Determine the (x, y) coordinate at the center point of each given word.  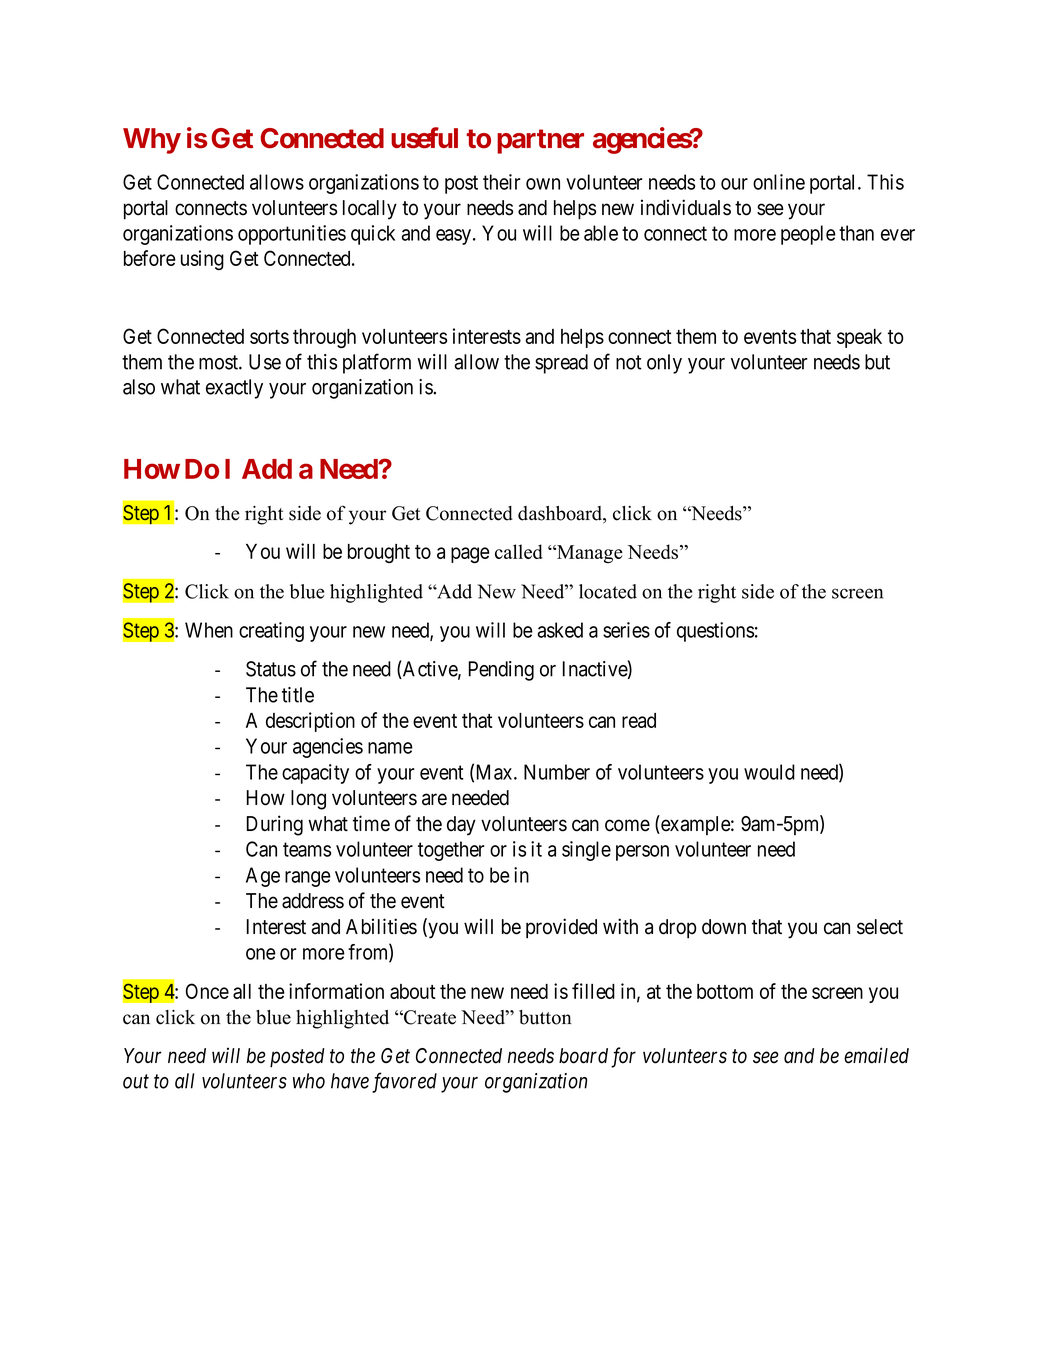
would (769, 772)
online (779, 182)
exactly (234, 389)
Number (557, 772)
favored (404, 1082)
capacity (315, 774)
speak (859, 338)
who (309, 1081)
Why (152, 141)
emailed (876, 1055)
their (502, 182)
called (519, 551)
